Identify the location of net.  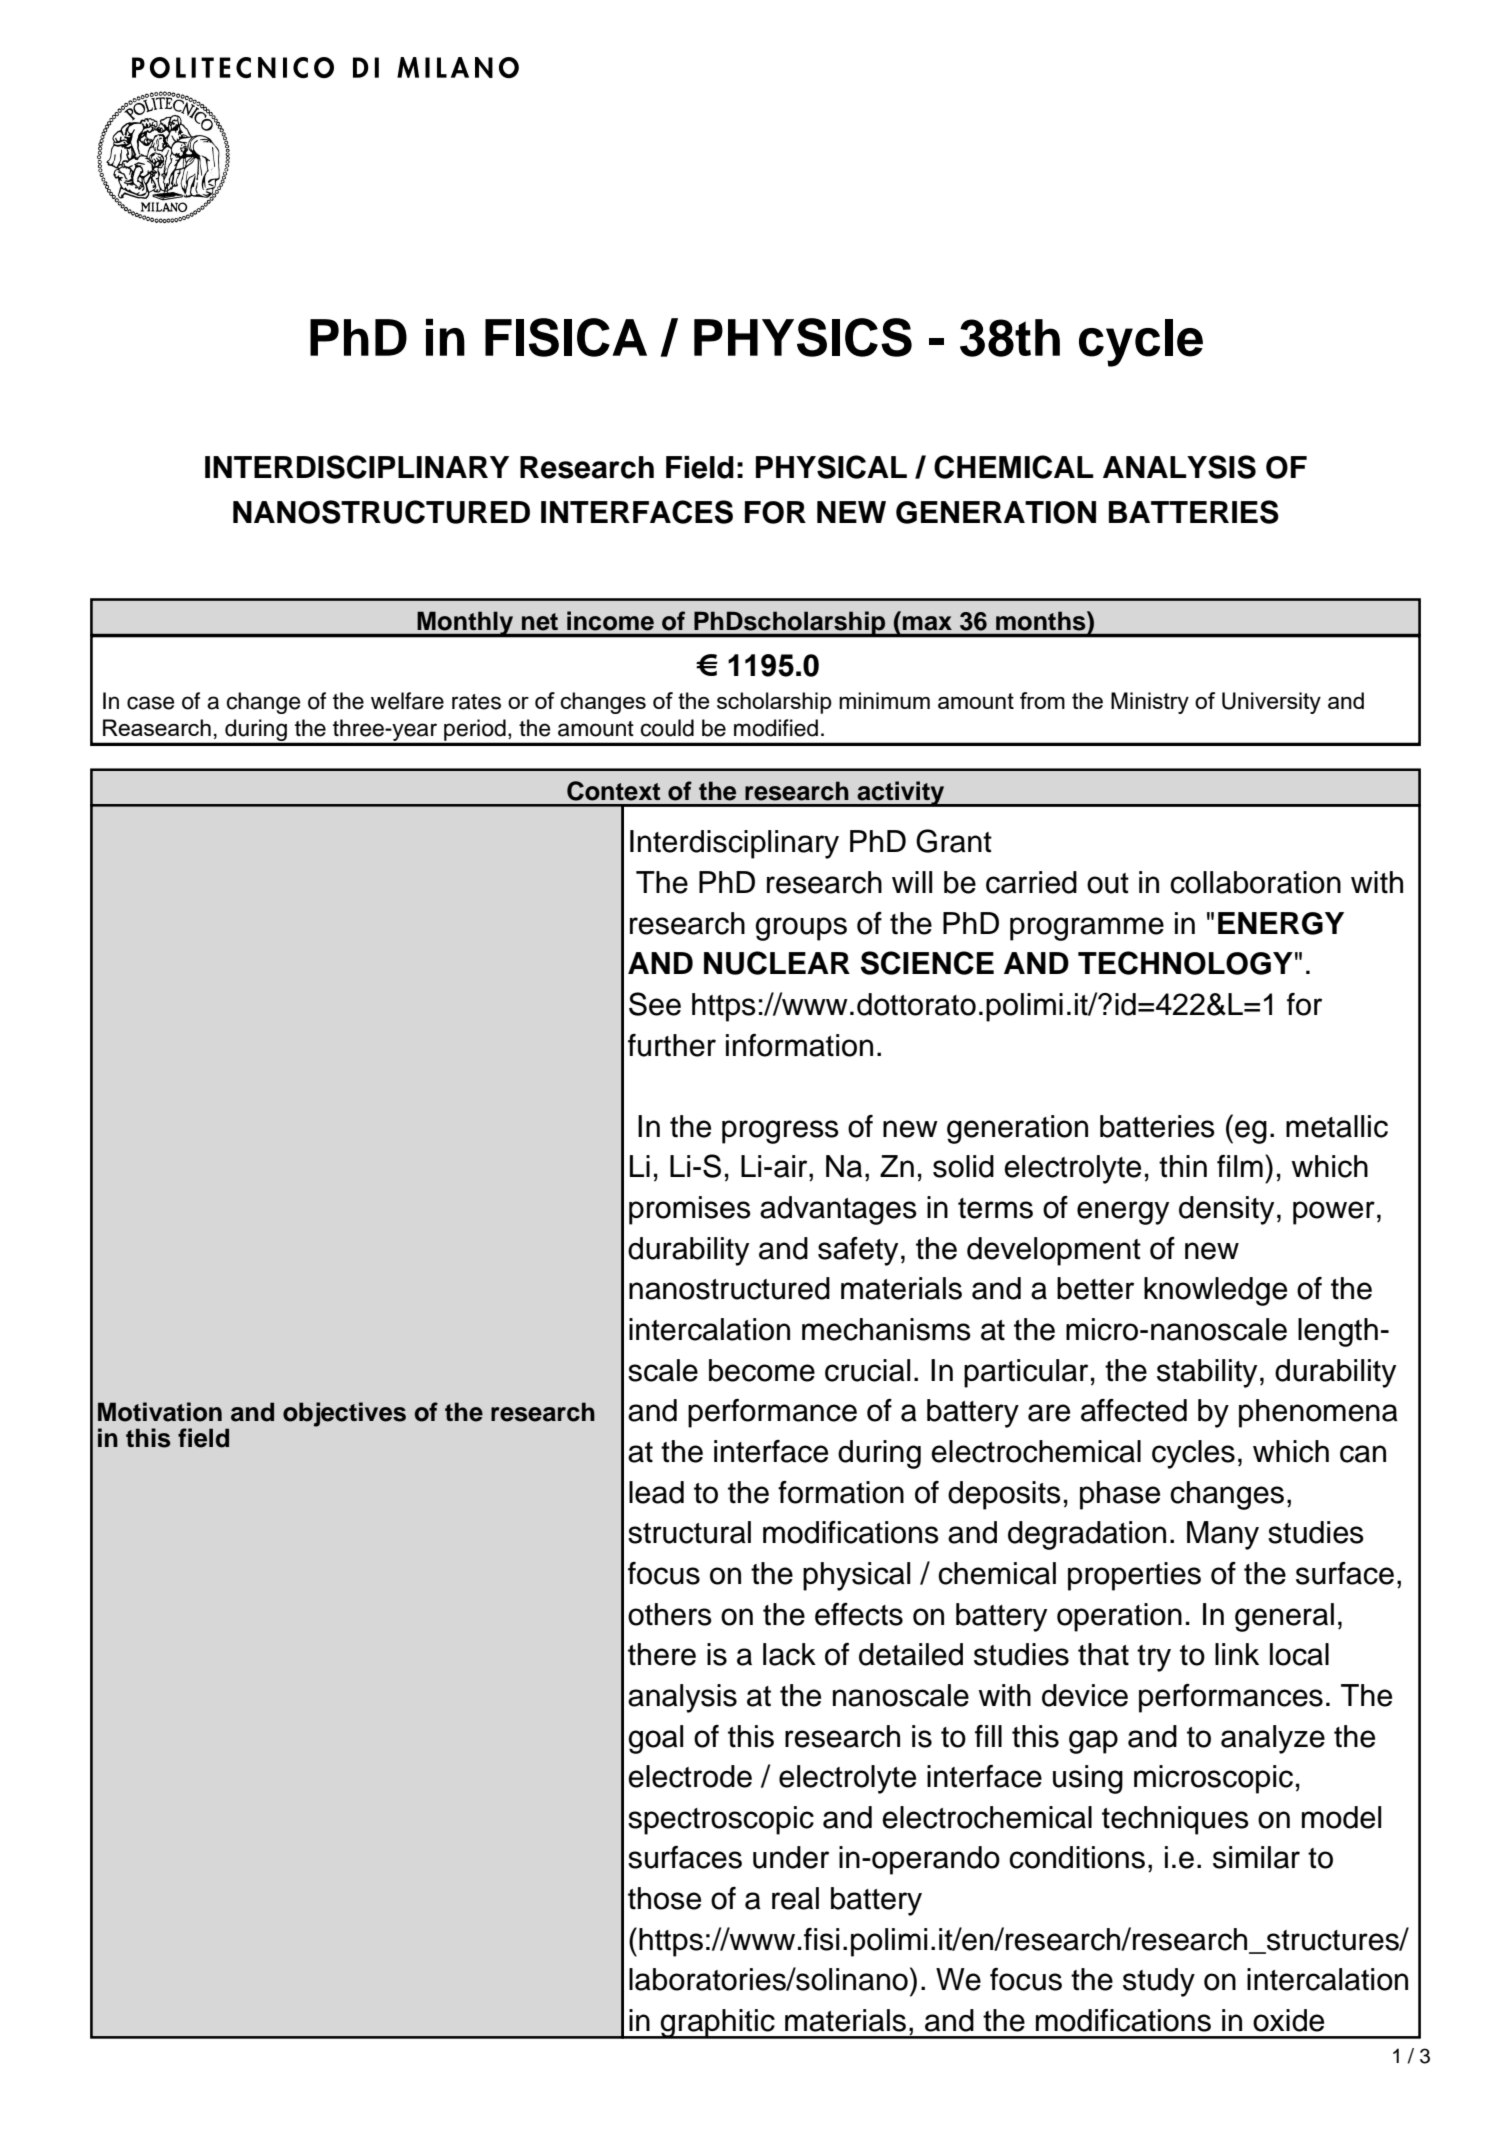
(540, 622).
